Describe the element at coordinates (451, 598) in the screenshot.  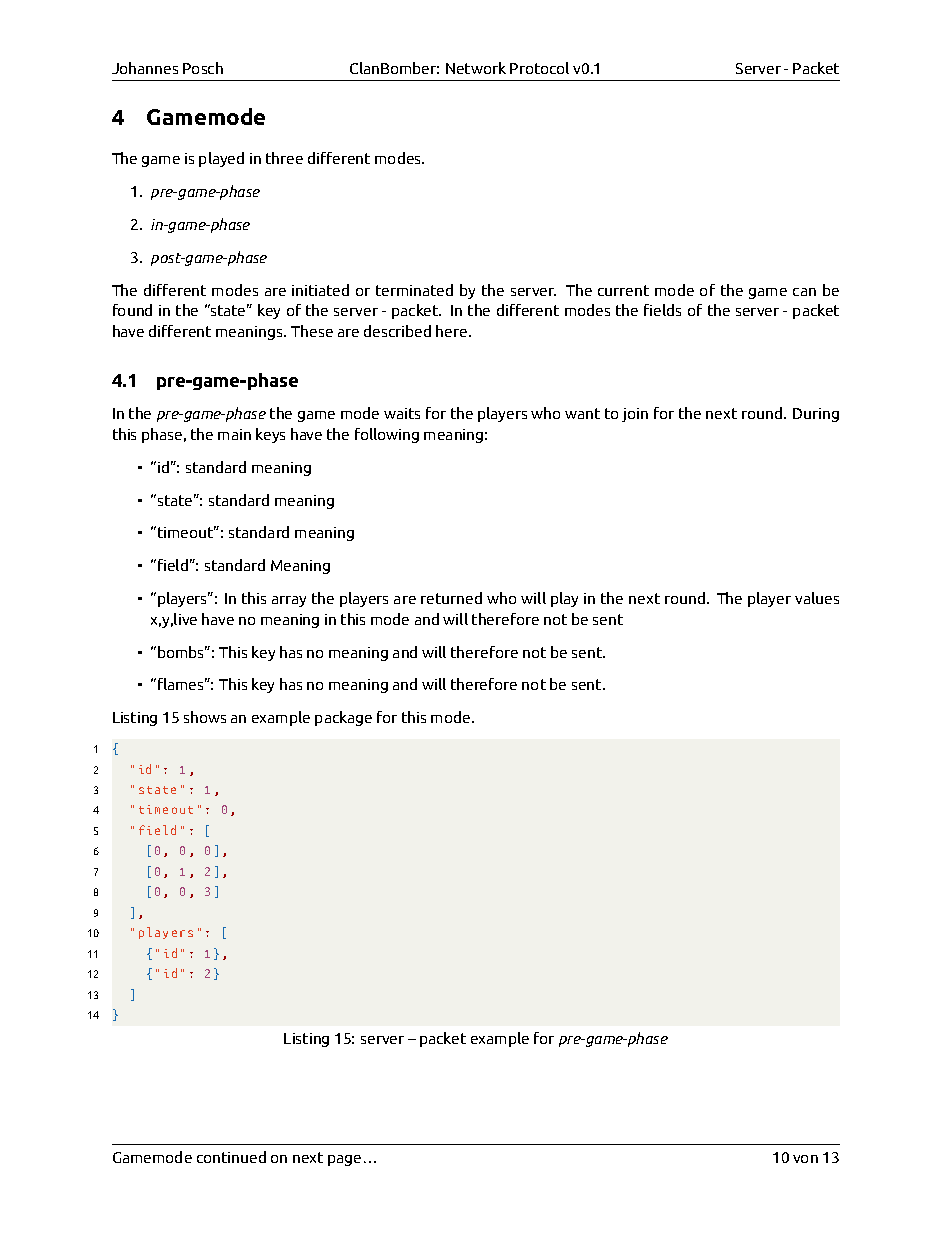
I see `returned` at that location.
